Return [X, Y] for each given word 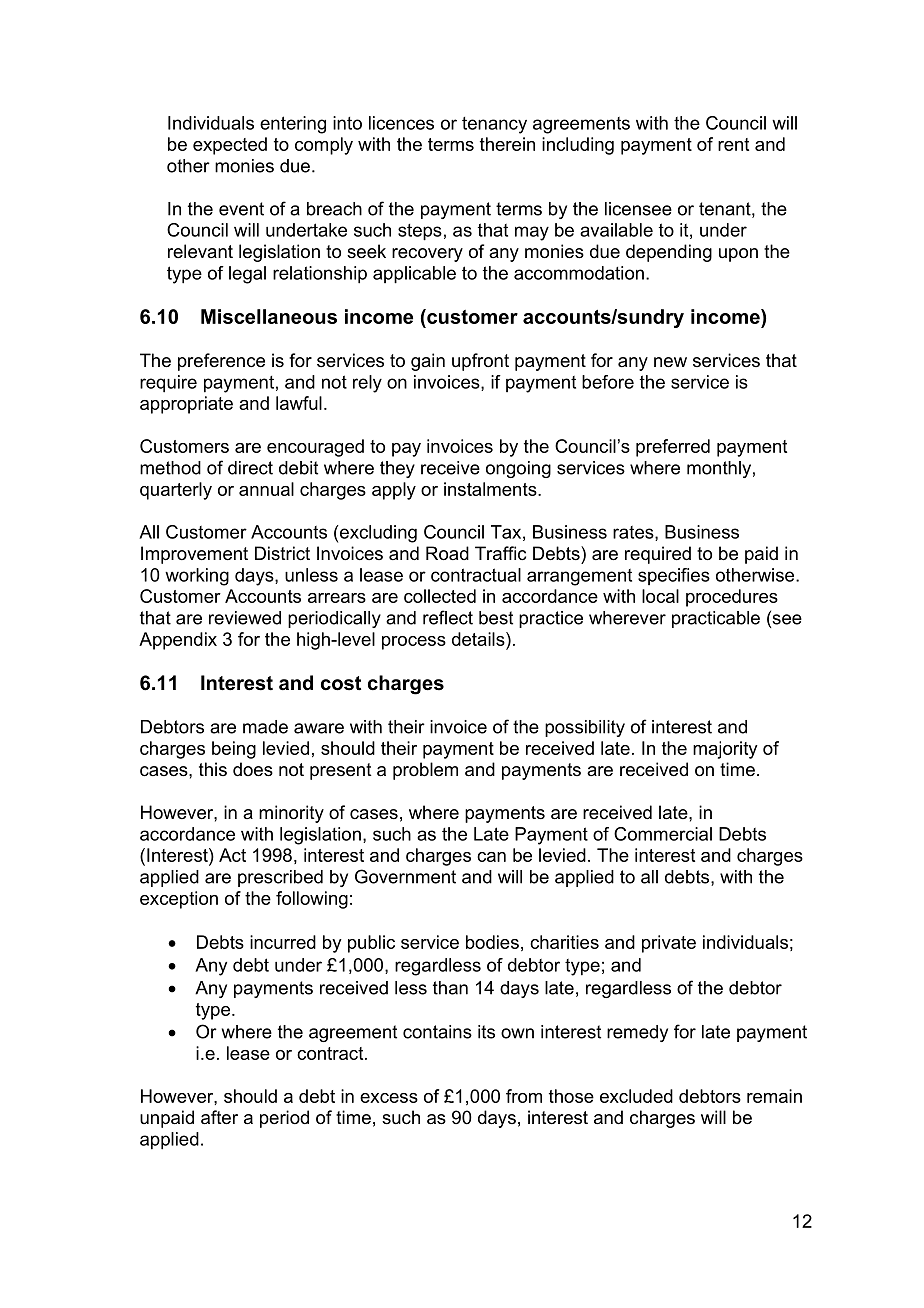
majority [725, 750]
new [670, 362]
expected [230, 146]
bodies [492, 942]
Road [447, 553]
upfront [480, 362]
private [669, 944]
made [265, 727]
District [282, 553]
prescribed [280, 878]
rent [733, 144]
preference [221, 362]
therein [507, 144]
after [219, 1117]
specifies [674, 576]
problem [425, 771]
